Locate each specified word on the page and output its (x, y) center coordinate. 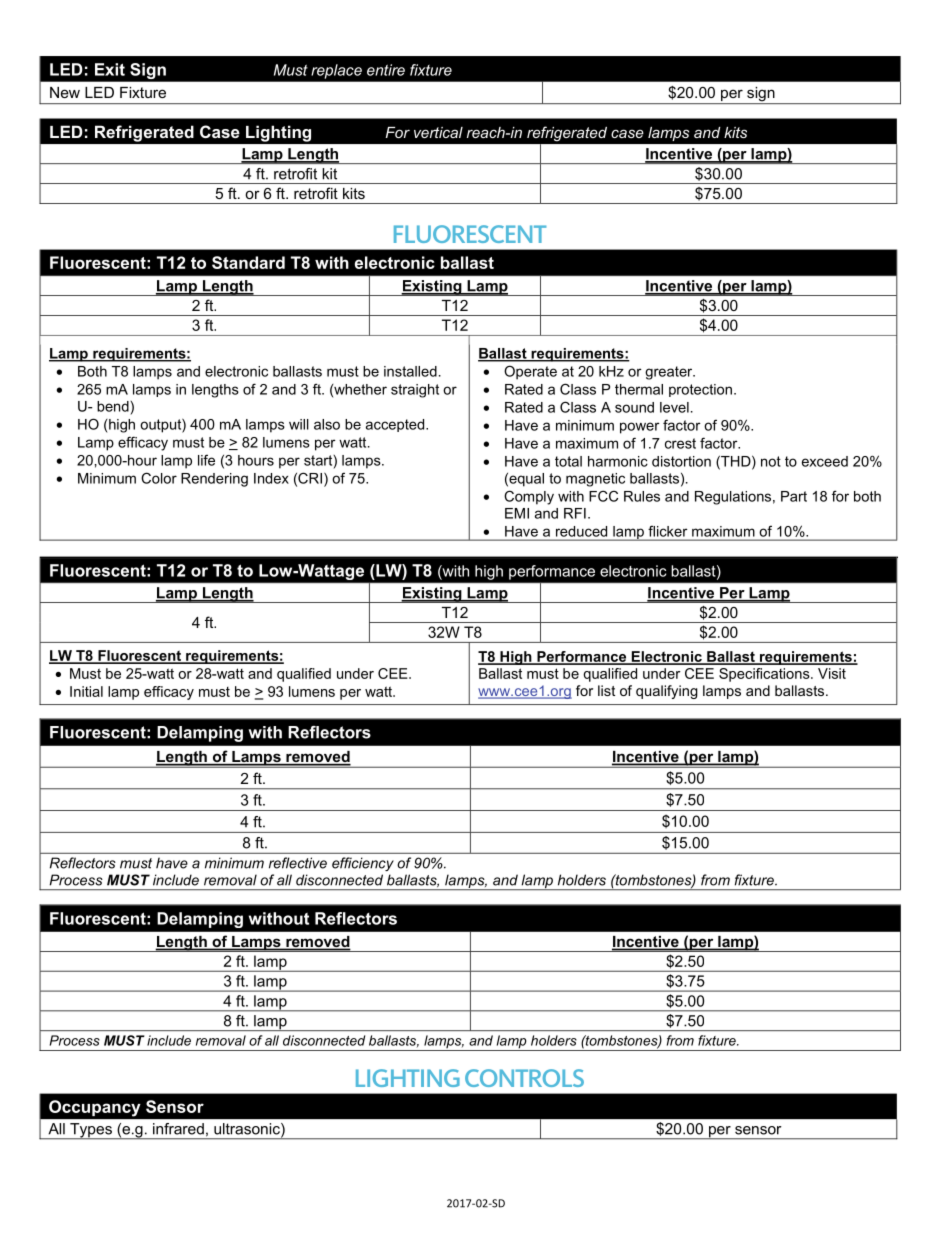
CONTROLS (524, 1078)
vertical (438, 132)
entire (386, 70)
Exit (110, 69)
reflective (298, 863)
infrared (178, 1129)
